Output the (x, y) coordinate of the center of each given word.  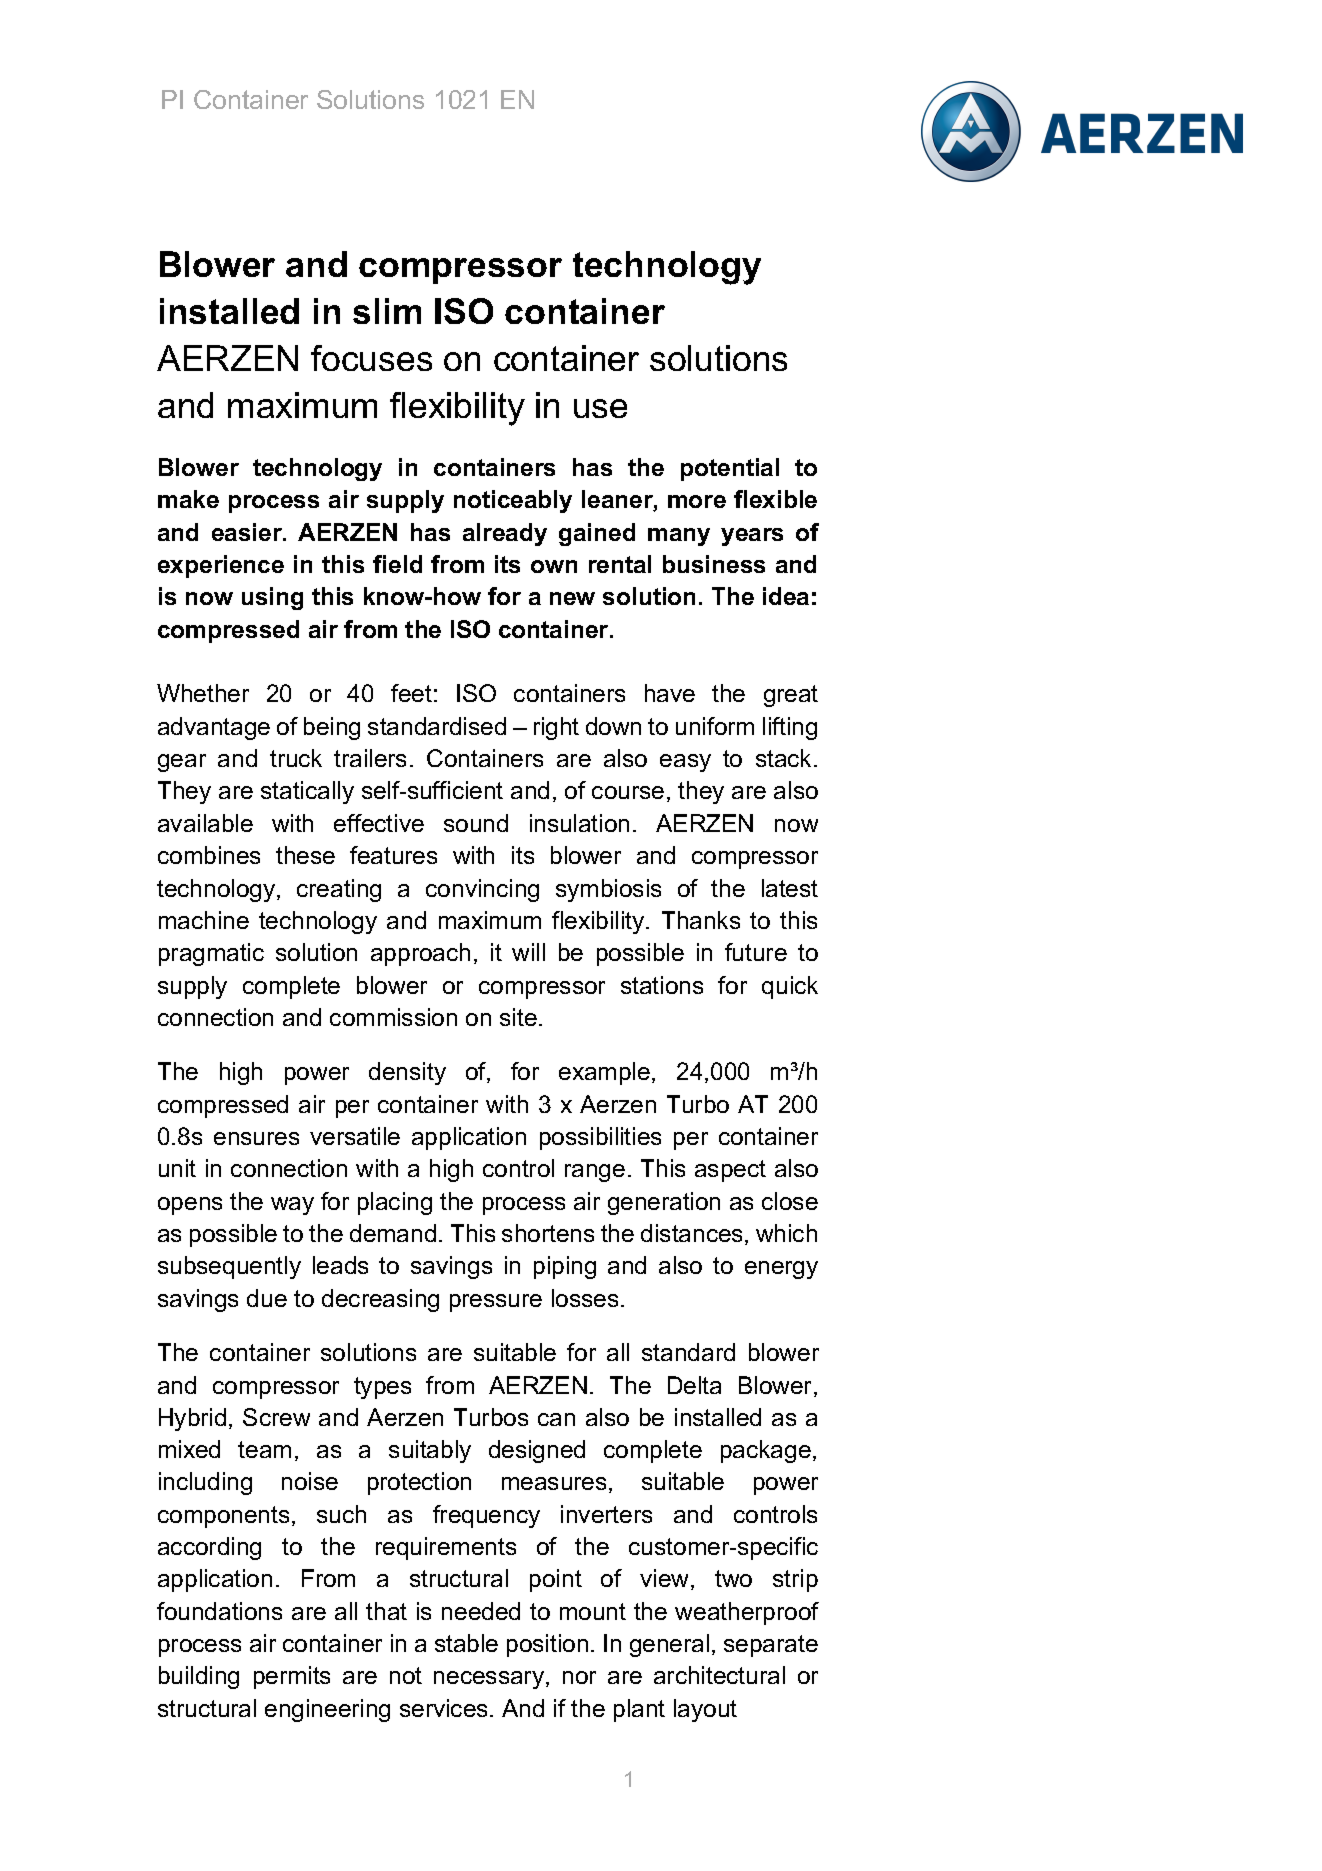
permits (292, 1677)
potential (730, 469)
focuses (371, 358)
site (518, 1017)
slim (387, 311)
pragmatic (211, 954)
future (756, 952)
